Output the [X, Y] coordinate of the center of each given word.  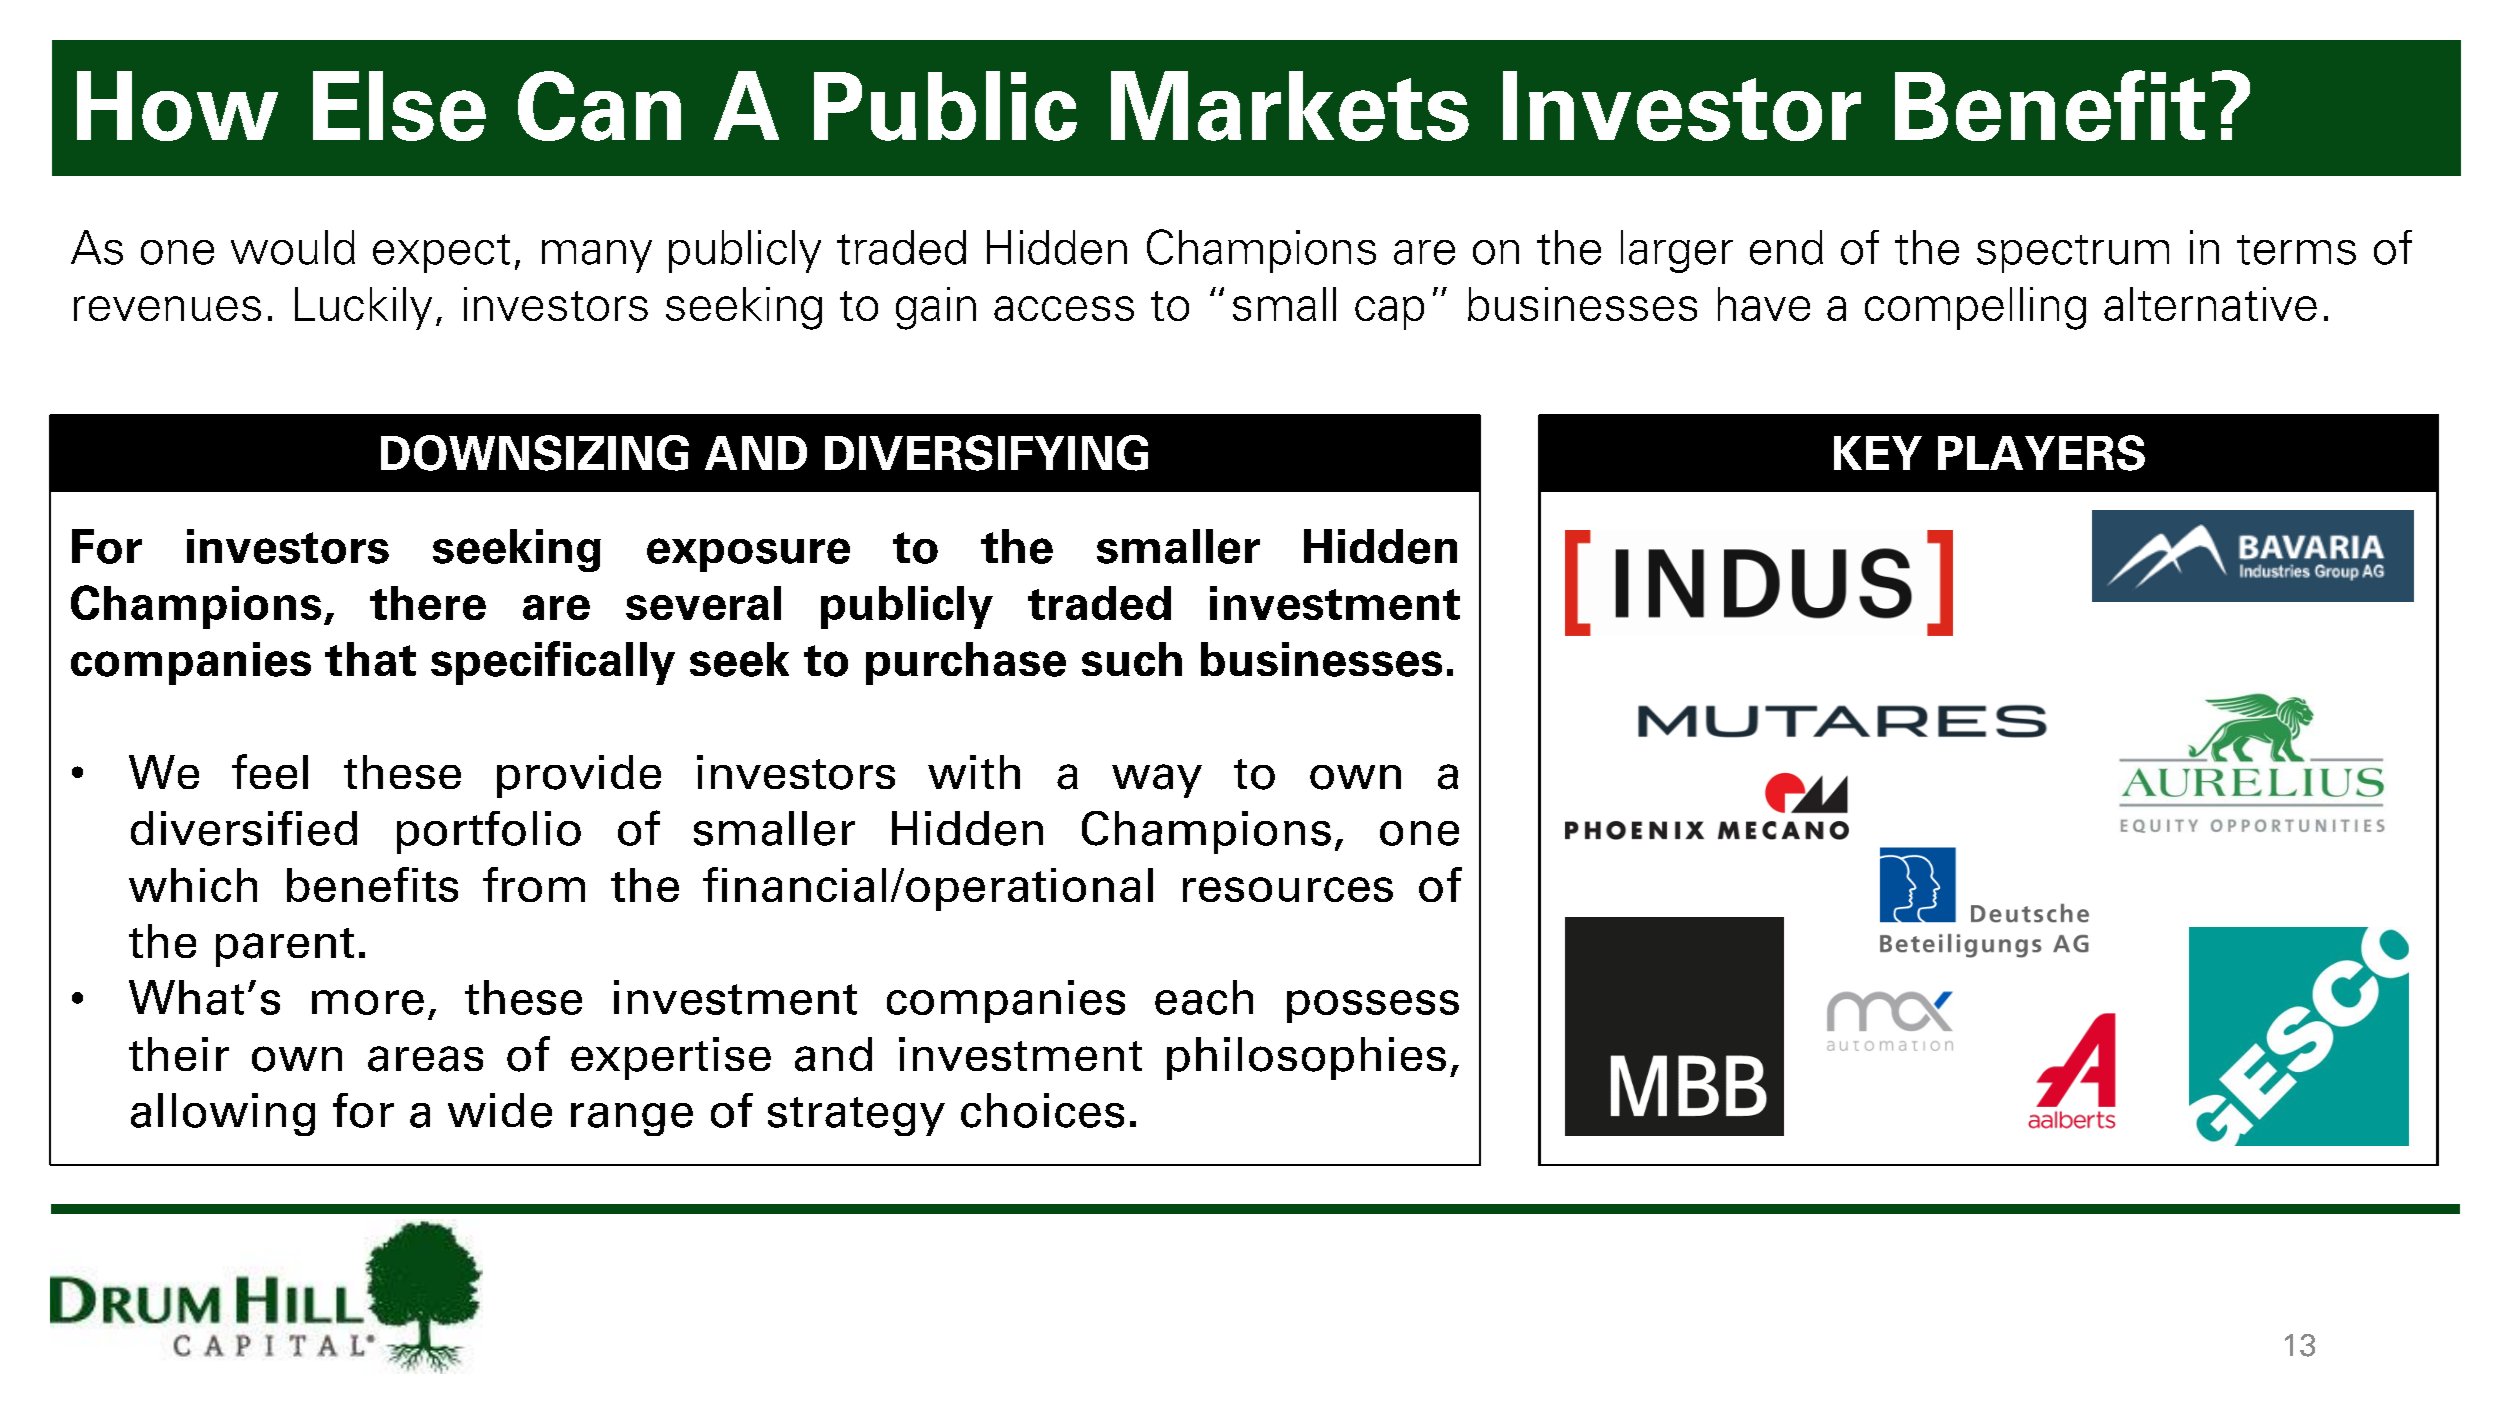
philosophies [1306, 1058]
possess [1373, 1006]
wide [500, 1110]
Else [399, 106]
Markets [1290, 106]
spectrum [2073, 254]
